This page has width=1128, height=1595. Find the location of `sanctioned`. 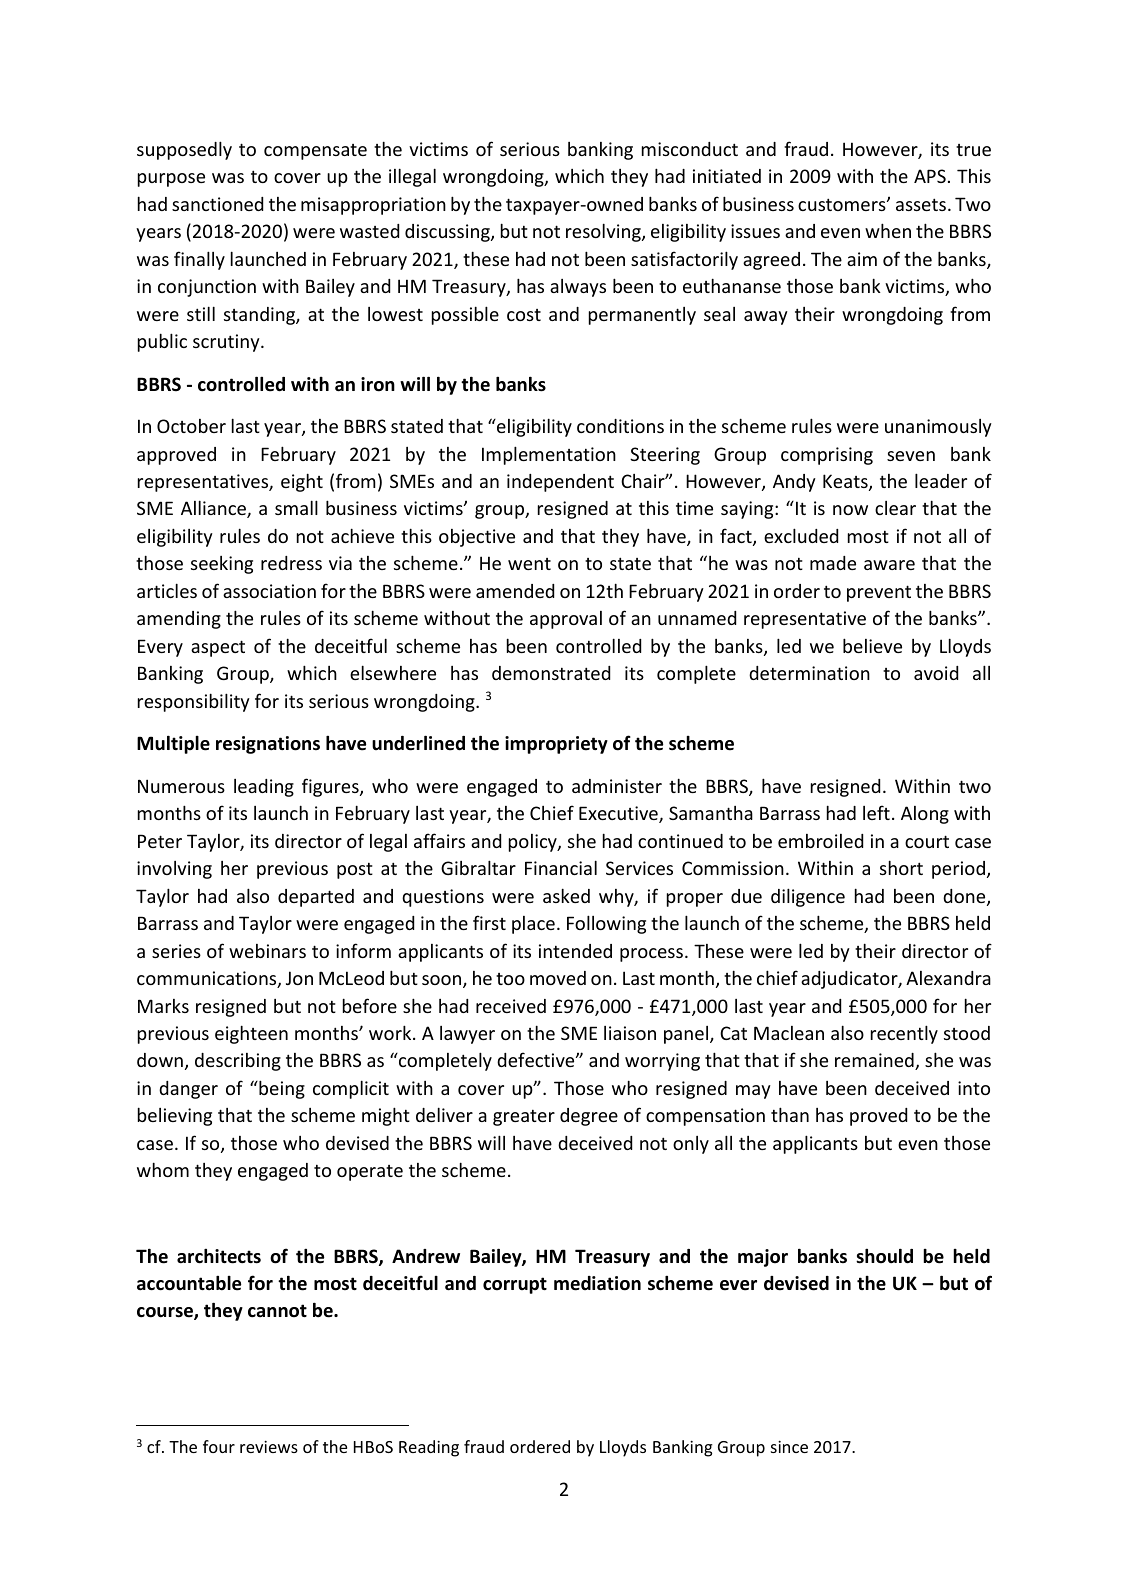

sanctioned is located at coordinates (217, 204).
